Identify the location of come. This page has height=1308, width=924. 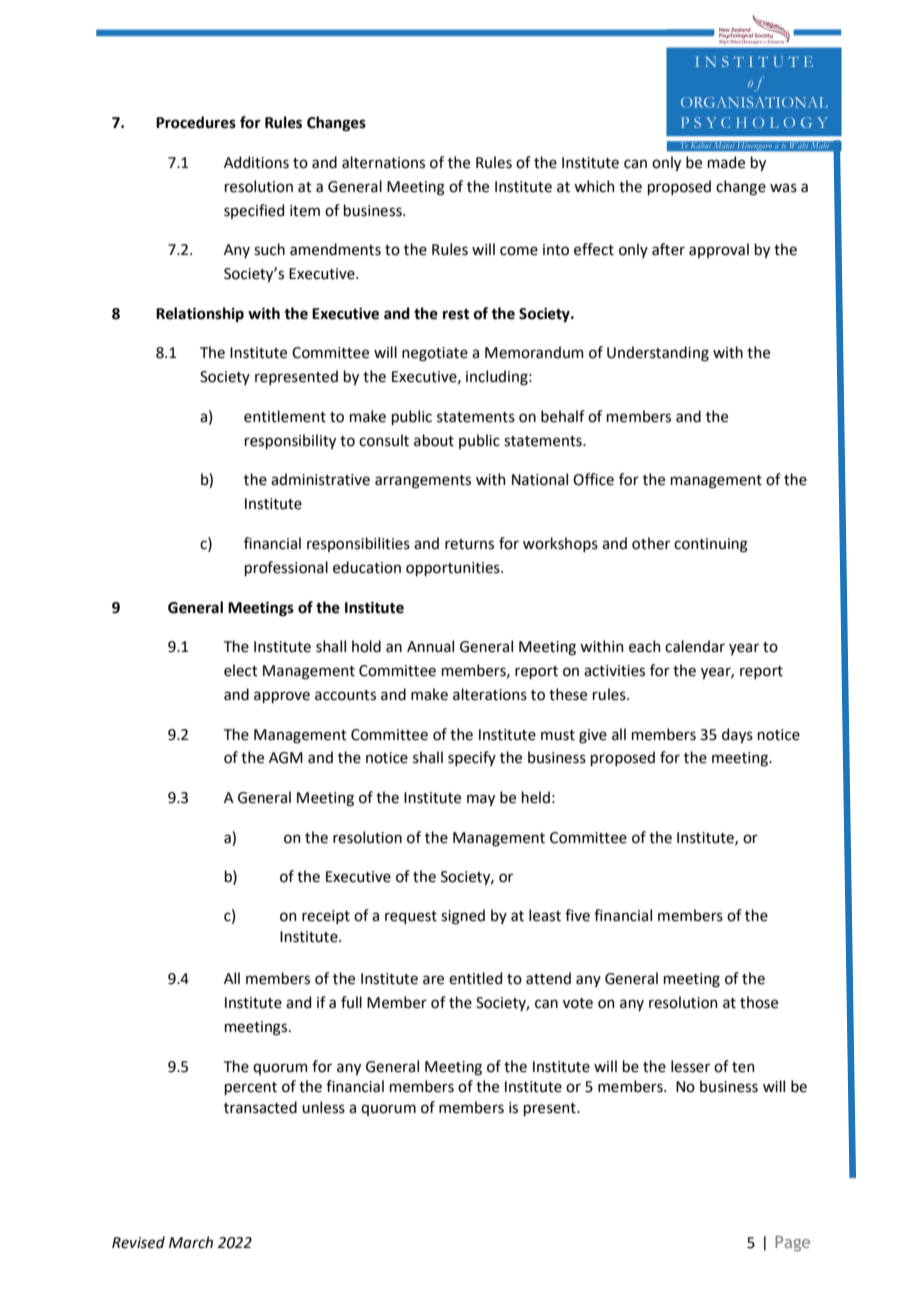
(519, 251).
